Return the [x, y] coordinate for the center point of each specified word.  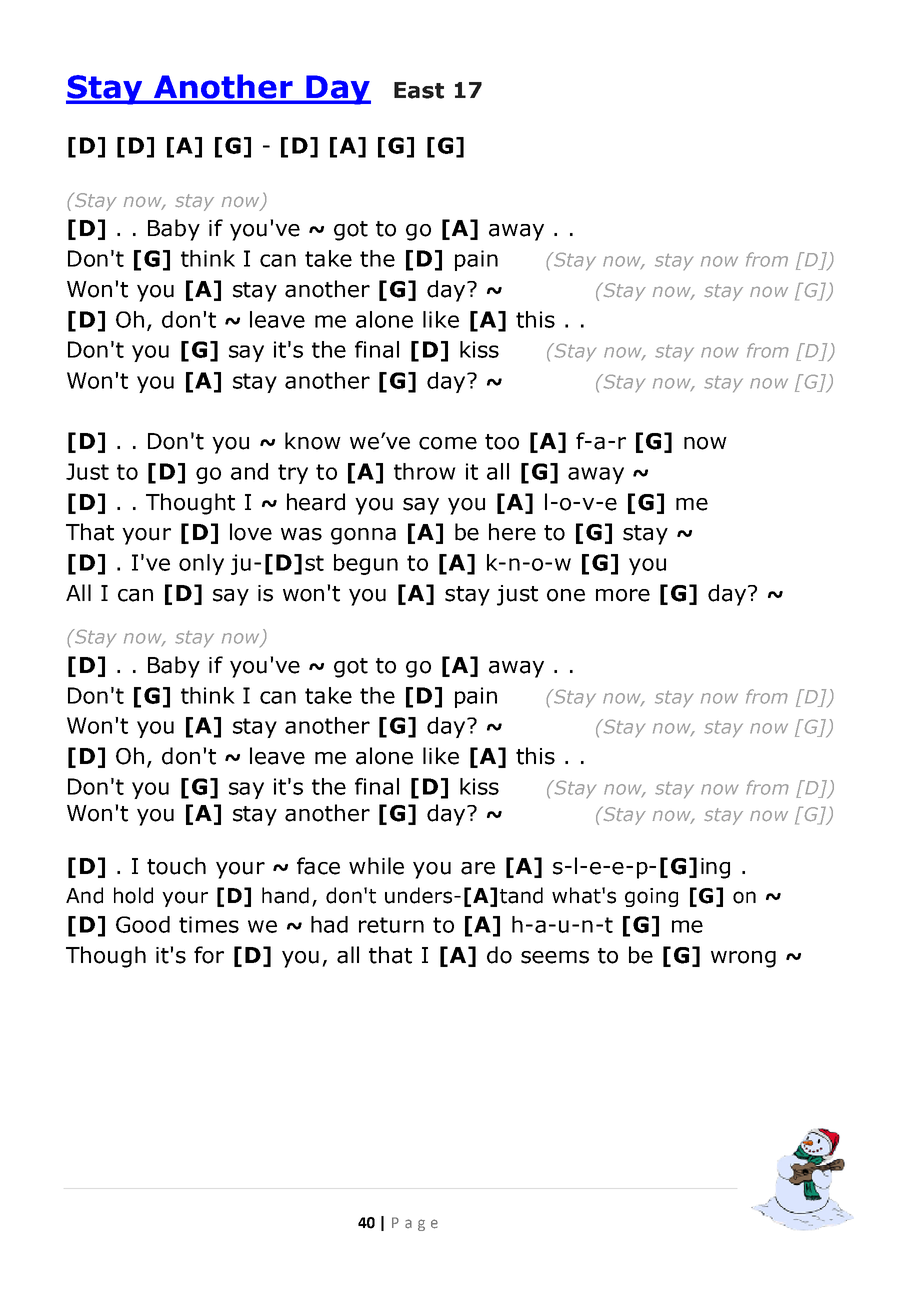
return [391, 925]
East [419, 90]
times [209, 924]
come [448, 443]
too [502, 442]
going [651, 897]
